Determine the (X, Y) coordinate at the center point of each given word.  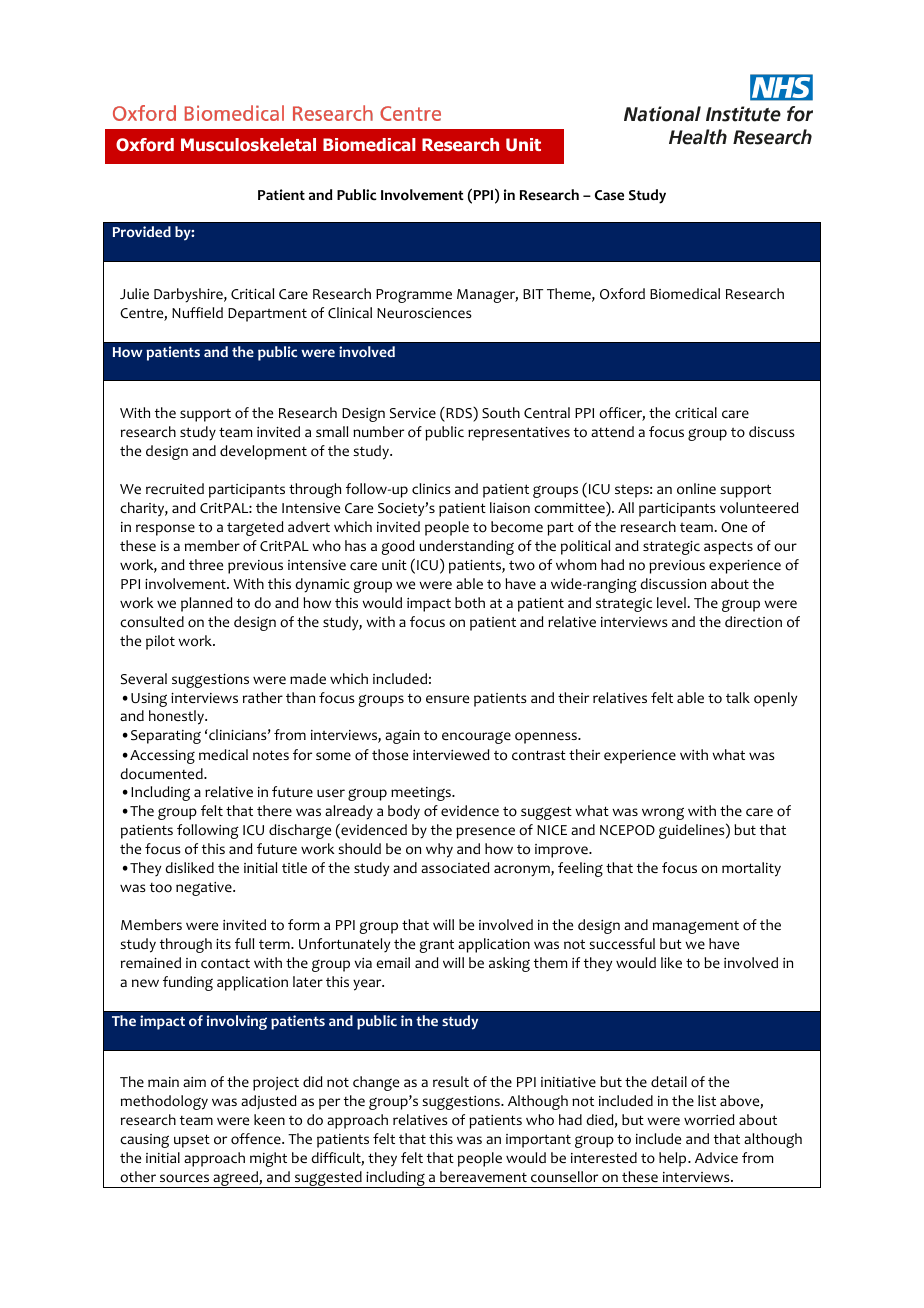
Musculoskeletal (248, 145)
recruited (175, 488)
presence (485, 833)
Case (609, 195)
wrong (663, 813)
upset (192, 1141)
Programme (414, 296)
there (274, 810)
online (696, 489)
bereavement (483, 1176)
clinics (431, 488)
